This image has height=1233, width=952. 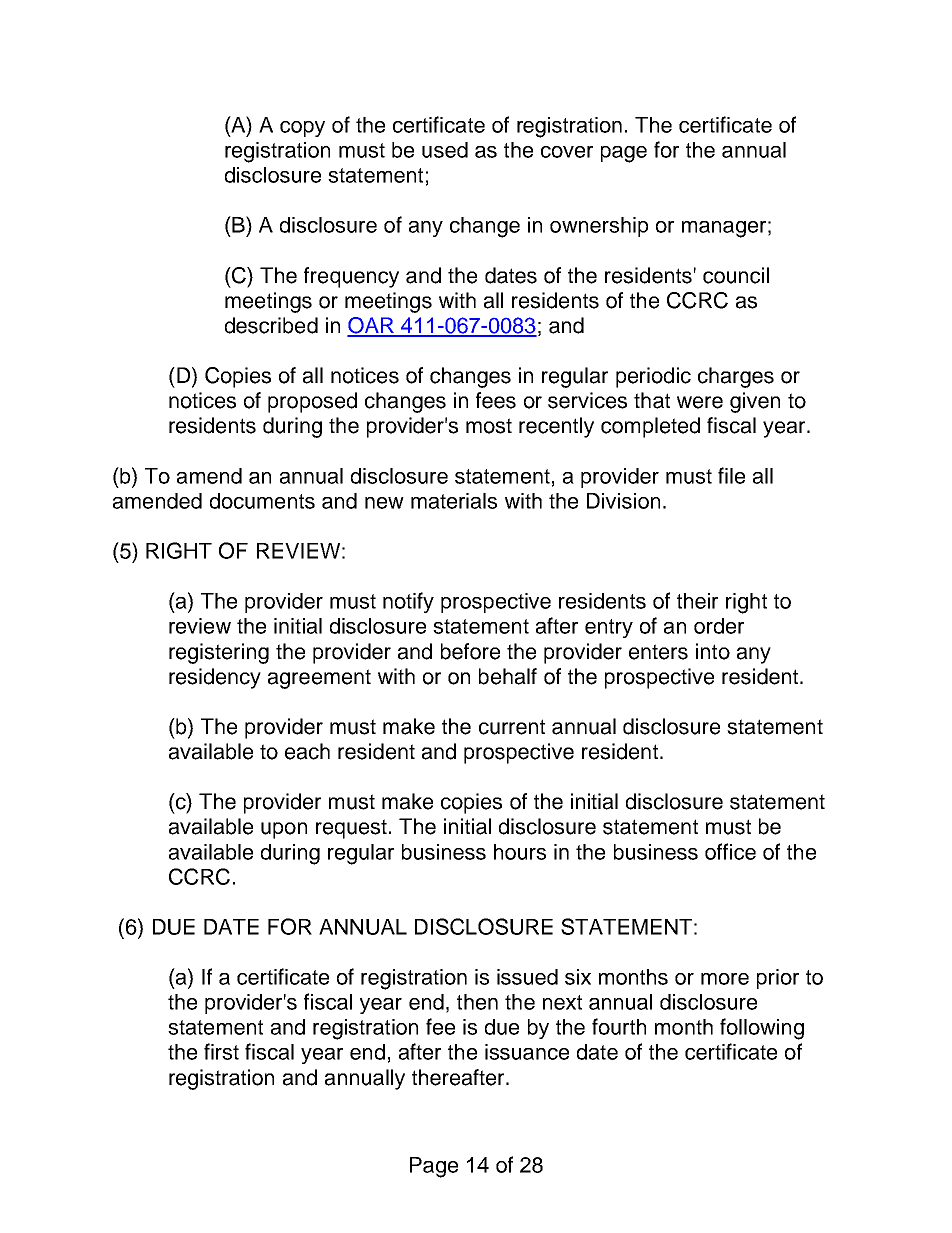 I want to click on first, so click(x=221, y=1051).
